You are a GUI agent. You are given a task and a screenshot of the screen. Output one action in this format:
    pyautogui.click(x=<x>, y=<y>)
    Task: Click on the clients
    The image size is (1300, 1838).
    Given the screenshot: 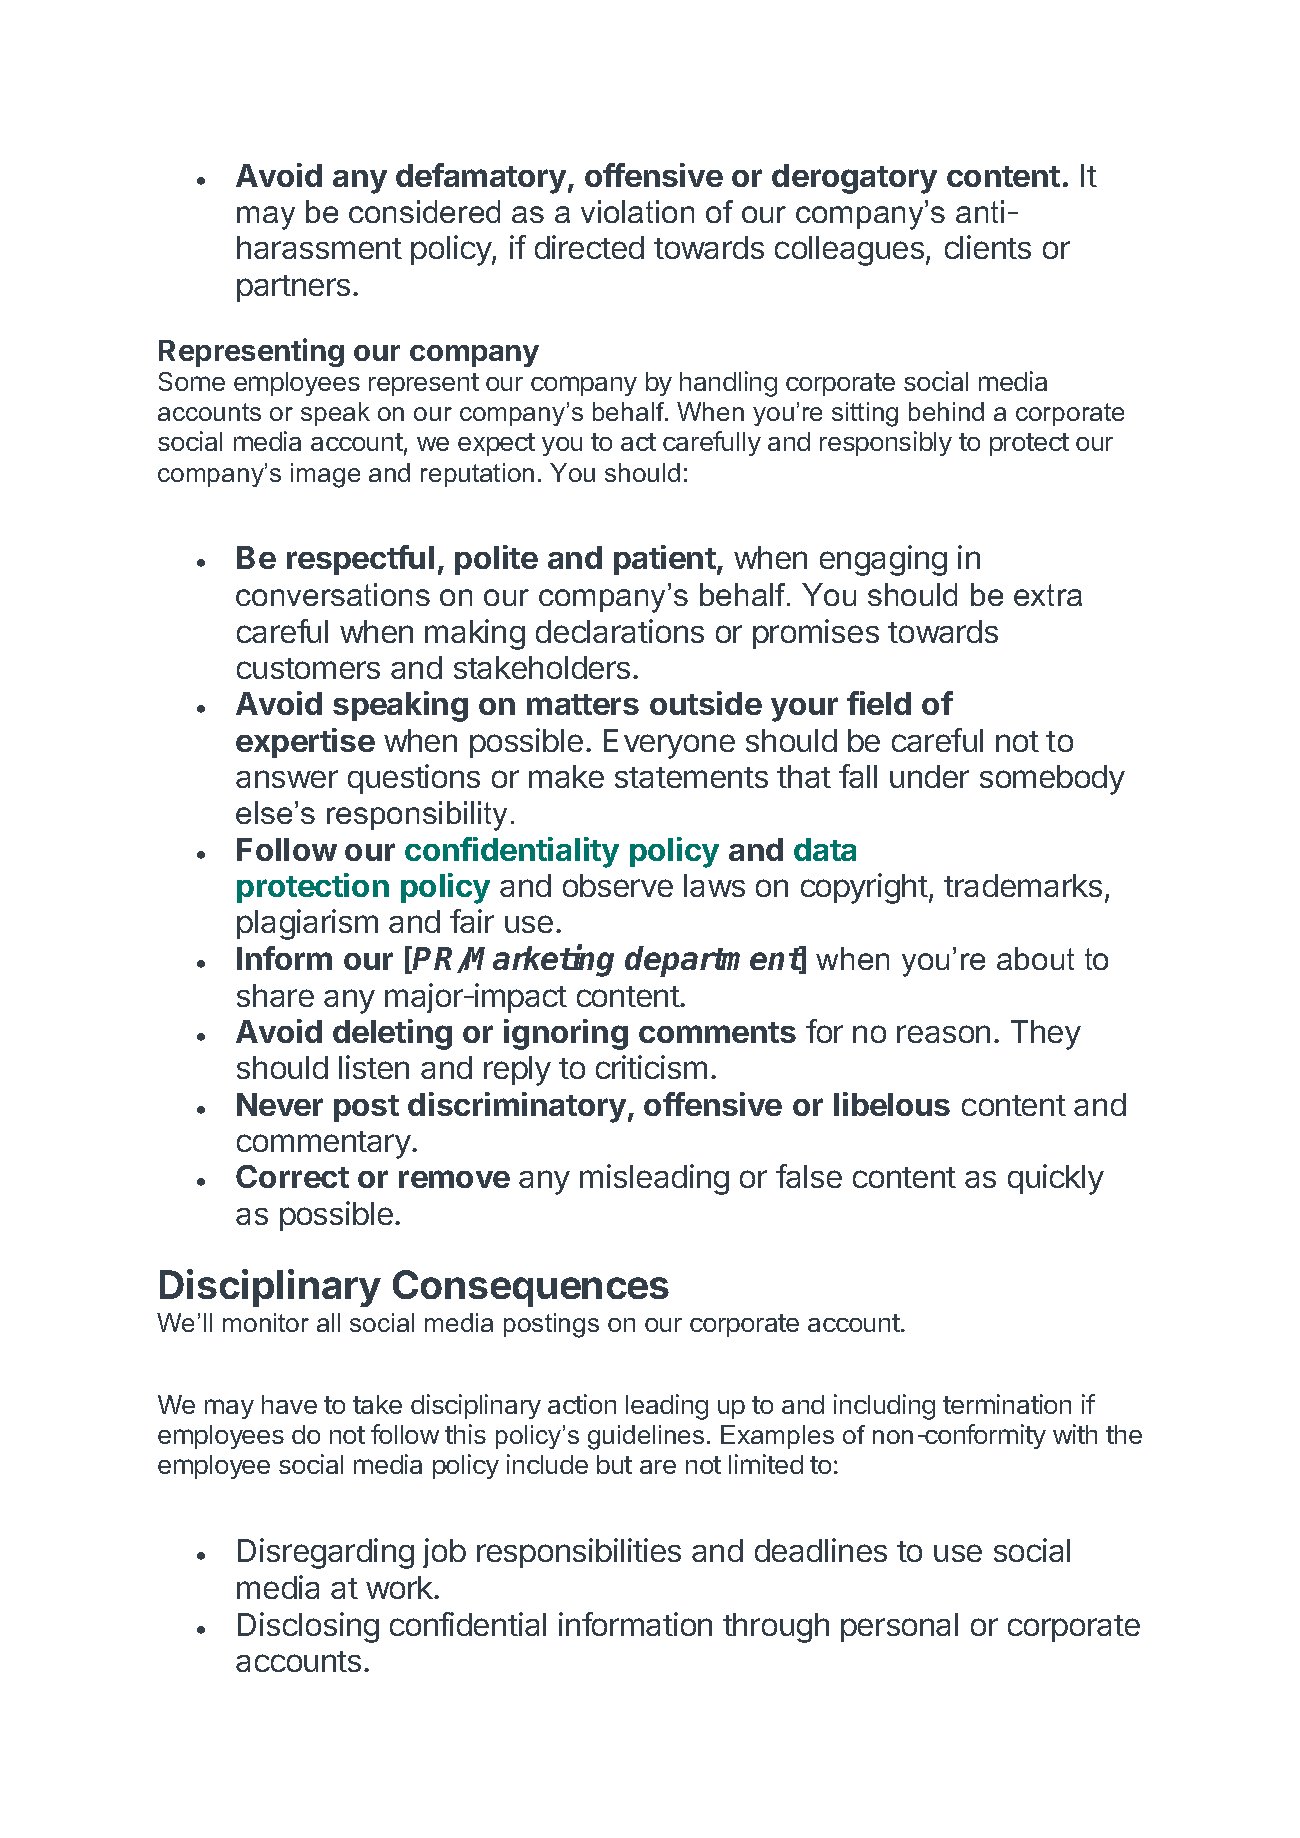 What is the action you would take?
    pyautogui.click(x=988, y=247)
